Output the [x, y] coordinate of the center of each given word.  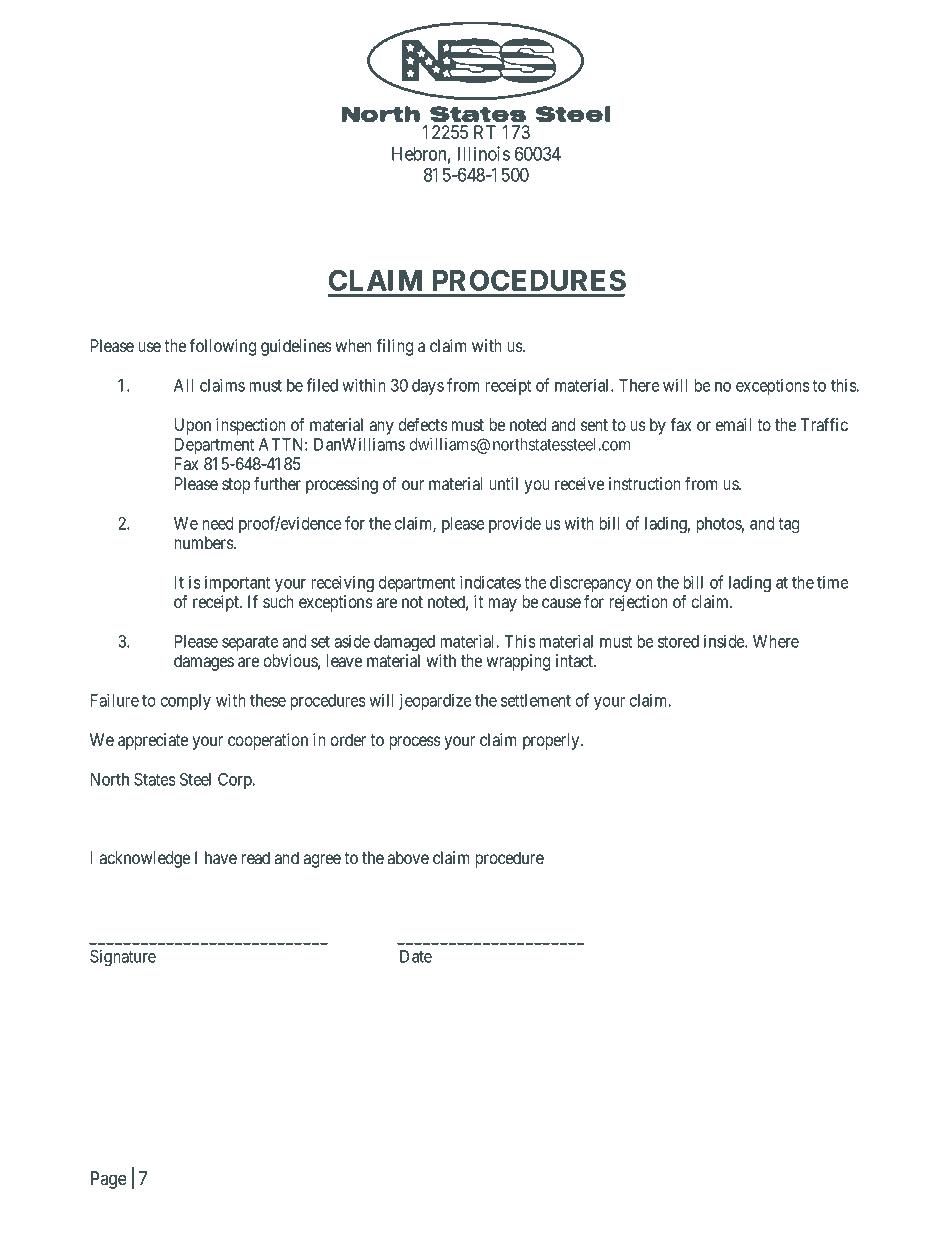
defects [423, 424]
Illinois [484, 153]
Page [109, 1180]
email [733, 424]
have [221, 857]
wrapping [518, 662]
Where [776, 641]
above [408, 857]
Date [416, 956]
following [222, 347]
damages [204, 662]
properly [552, 741]
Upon [193, 426]
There [639, 385]
